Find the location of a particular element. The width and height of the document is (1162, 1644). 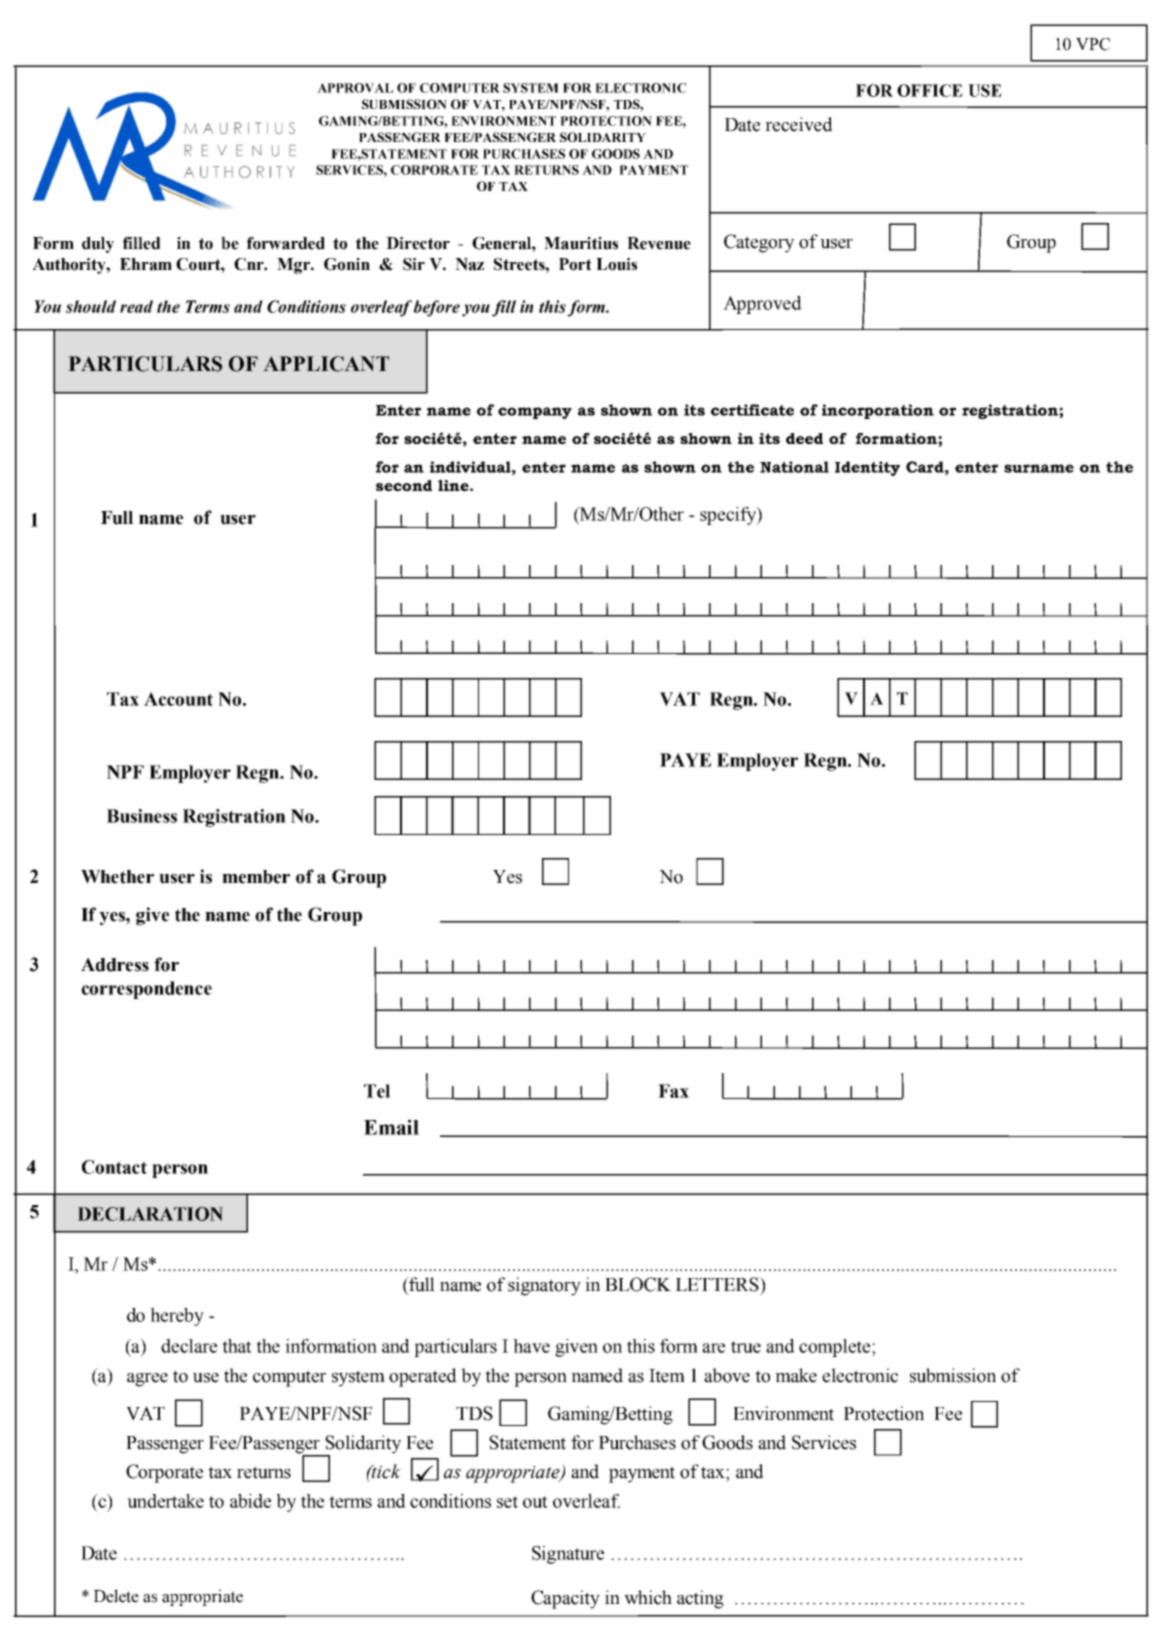

Account is located at coordinates (178, 699).
